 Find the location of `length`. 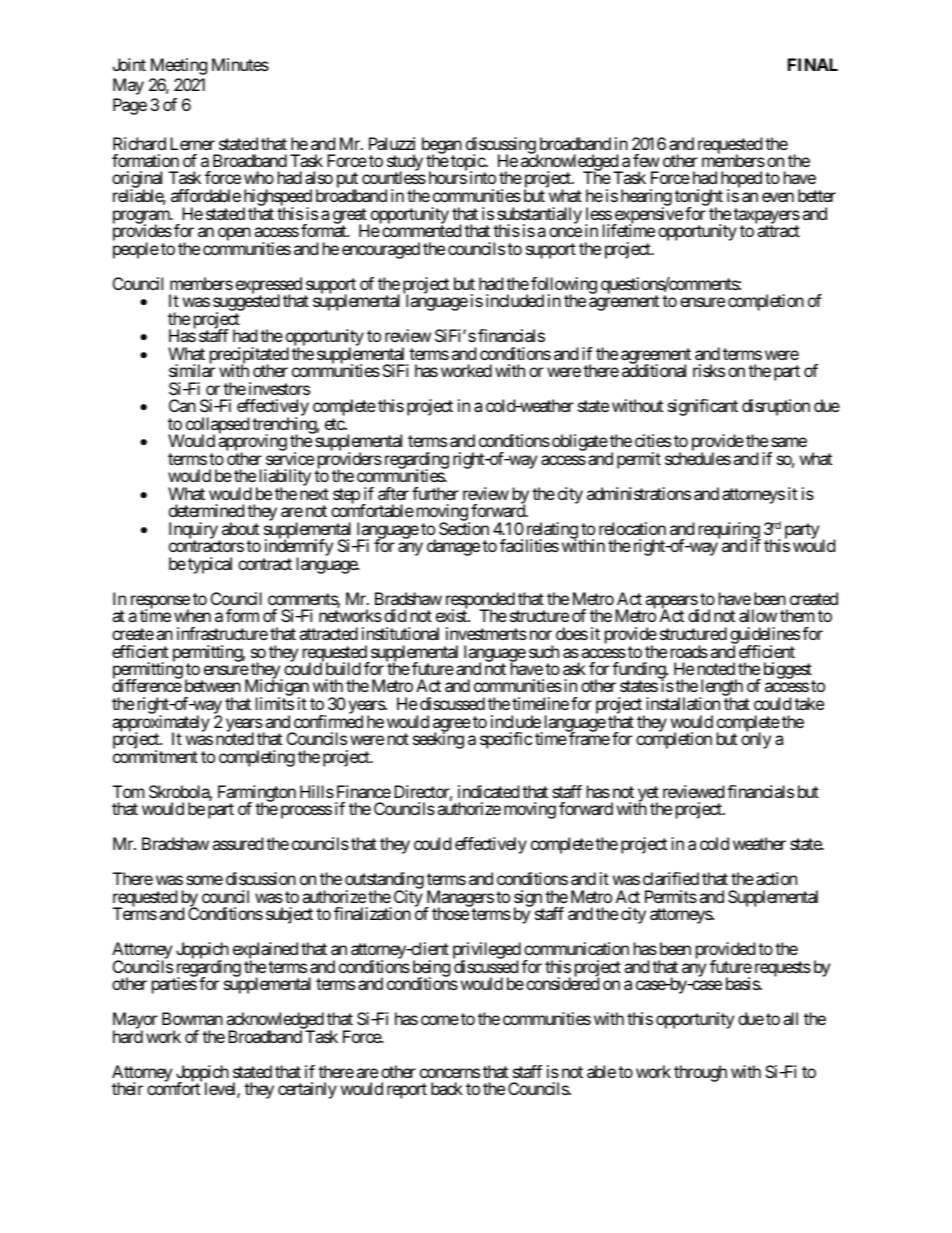

length is located at coordinates (721, 689).
